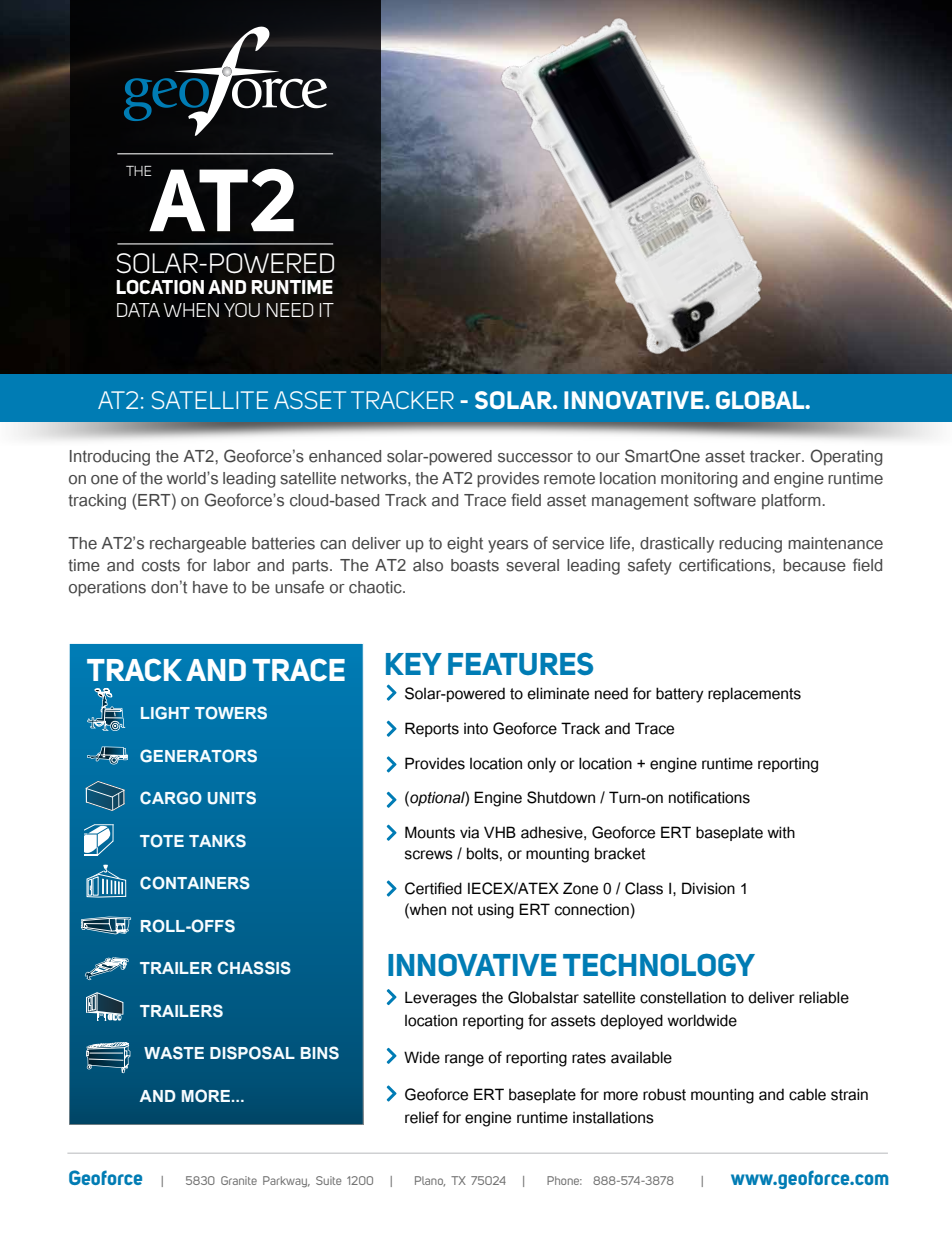 The height and width of the screenshot is (1233, 952). Describe the element at coordinates (242, 310) in the screenshot. I see `YOU` at that location.
